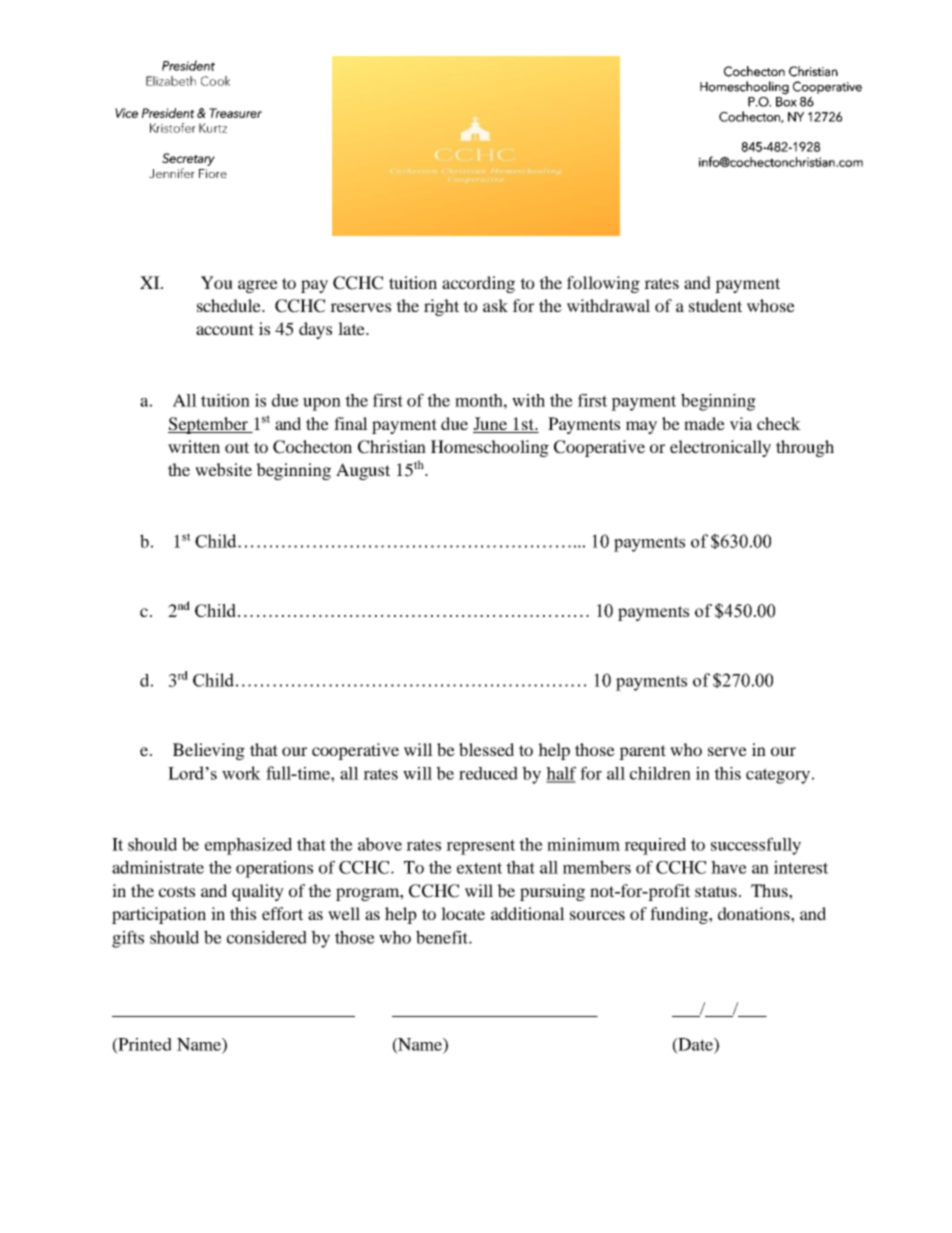 The height and width of the screenshot is (1233, 952). I want to click on costs, so click(177, 891).
